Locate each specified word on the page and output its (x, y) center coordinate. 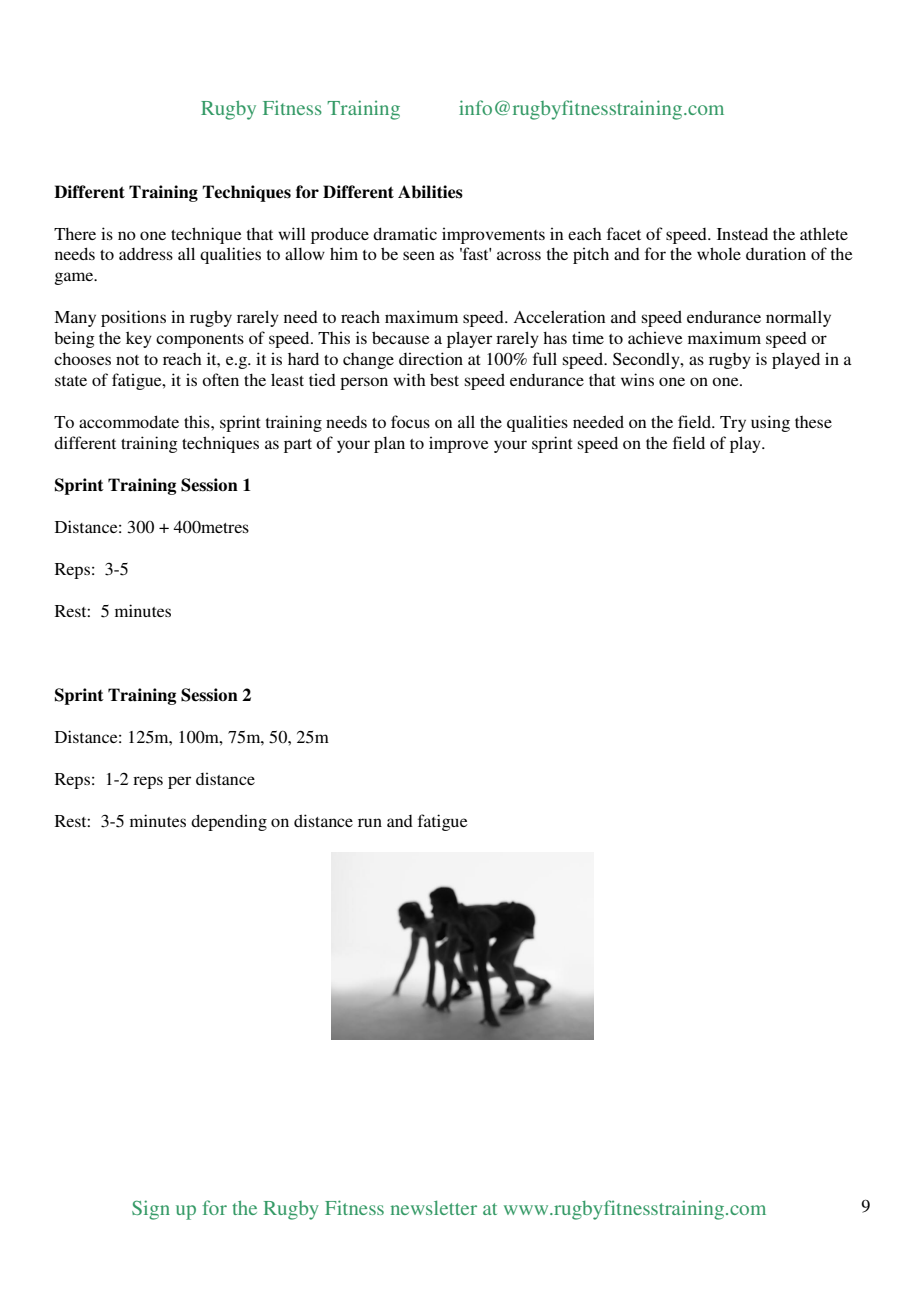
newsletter (434, 1208)
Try (733, 424)
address (146, 254)
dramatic (405, 233)
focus (410, 421)
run (370, 822)
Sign (151, 1210)
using (770, 423)
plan (389, 445)
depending (229, 822)
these (813, 422)
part (298, 446)
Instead (742, 233)
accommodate (129, 421)
